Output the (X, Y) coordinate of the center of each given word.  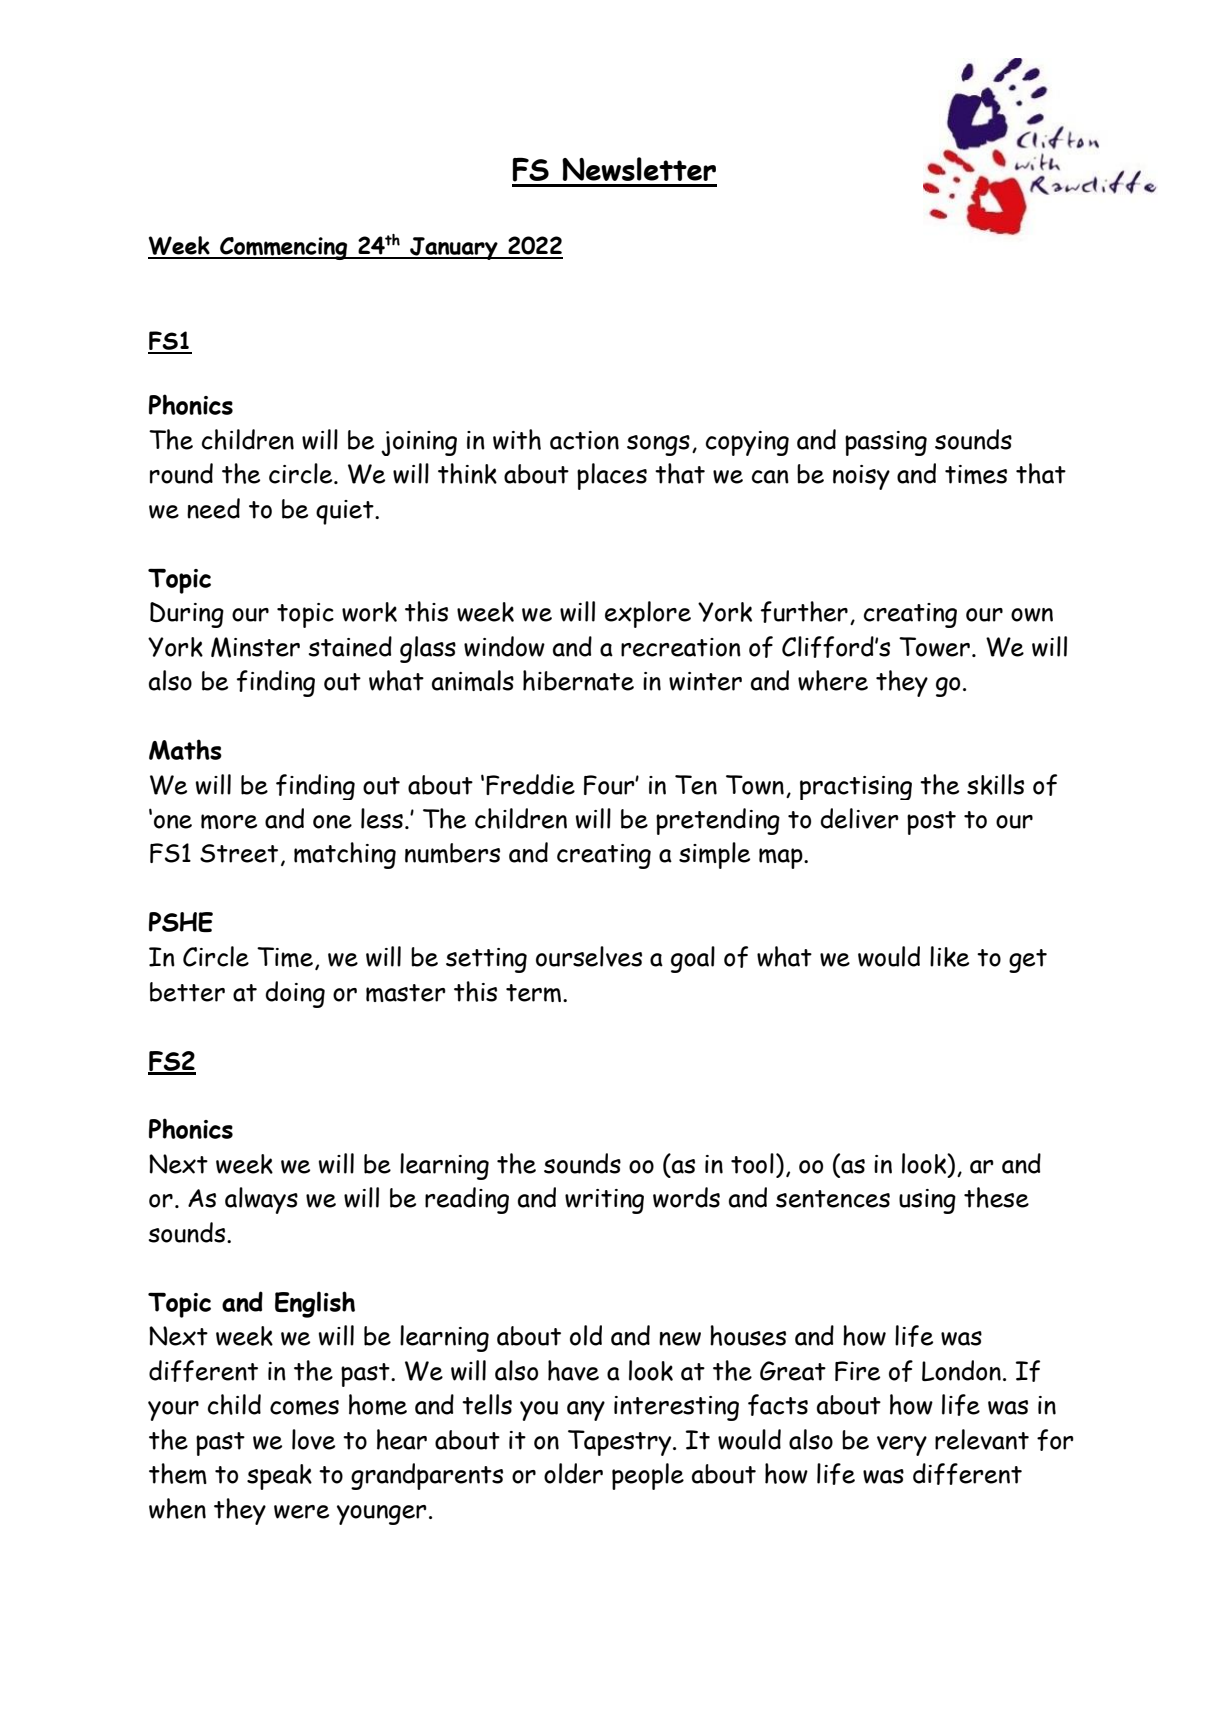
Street (239, 853)
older (573, 1473)
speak (279, 1477)
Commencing (284, 248)
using (927, 1201)
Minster (255, 647)
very (902, 1446)
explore (648, 614)
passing (886, 443)
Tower (934, 647)
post (931, 823)
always (261, 1200)
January (454, 248)
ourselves (589, 956)
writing (604, 1201)
